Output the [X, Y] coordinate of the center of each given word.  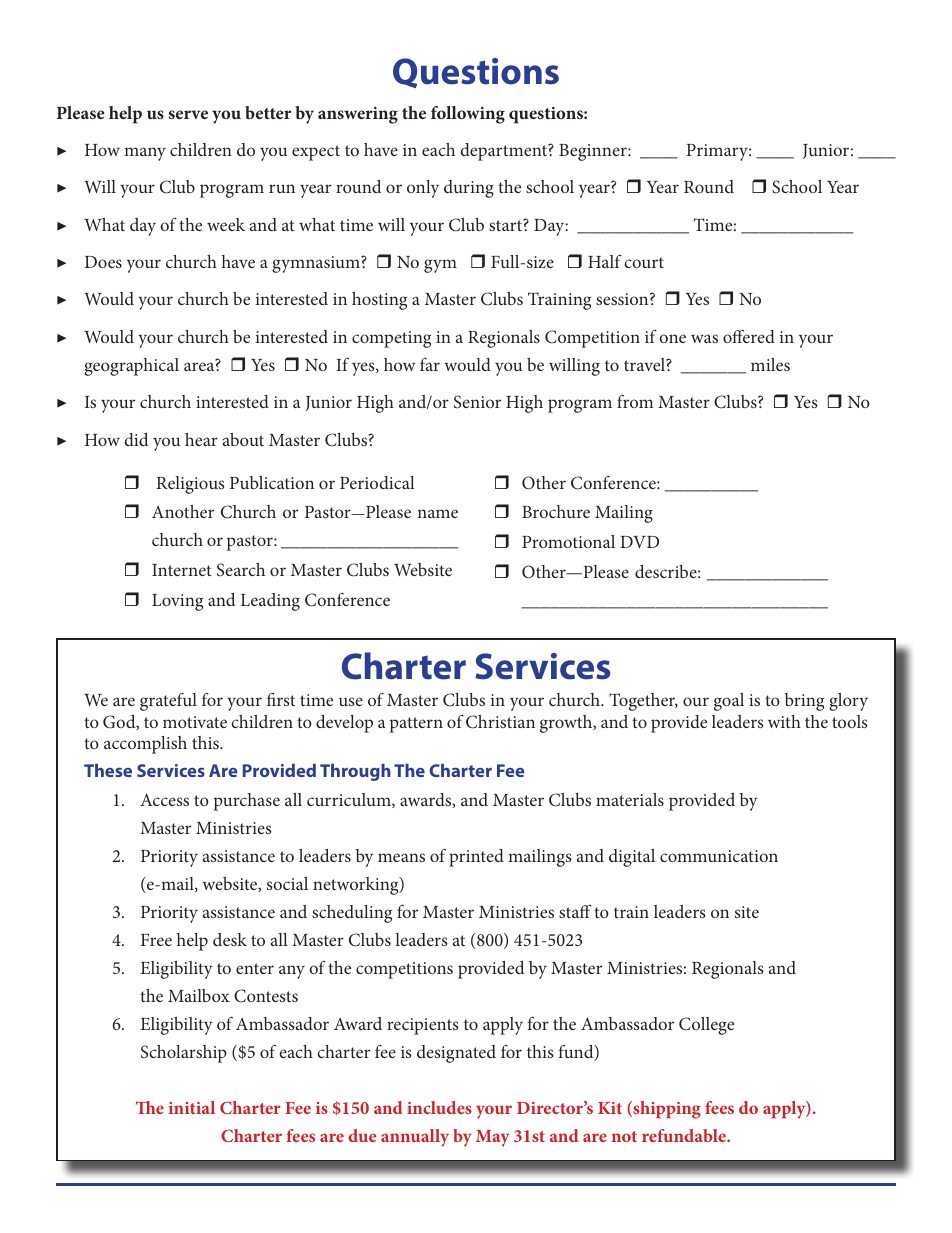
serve [188, 114]
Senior [477, 401]
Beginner [594, 152]
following [468, 115]
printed [476, 858]
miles [770, 364]
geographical [131, 367]
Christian [500, 722]
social [287, 883]
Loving [177, 602]
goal [729, 702]
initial [192, 1107]
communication [719, 856]
